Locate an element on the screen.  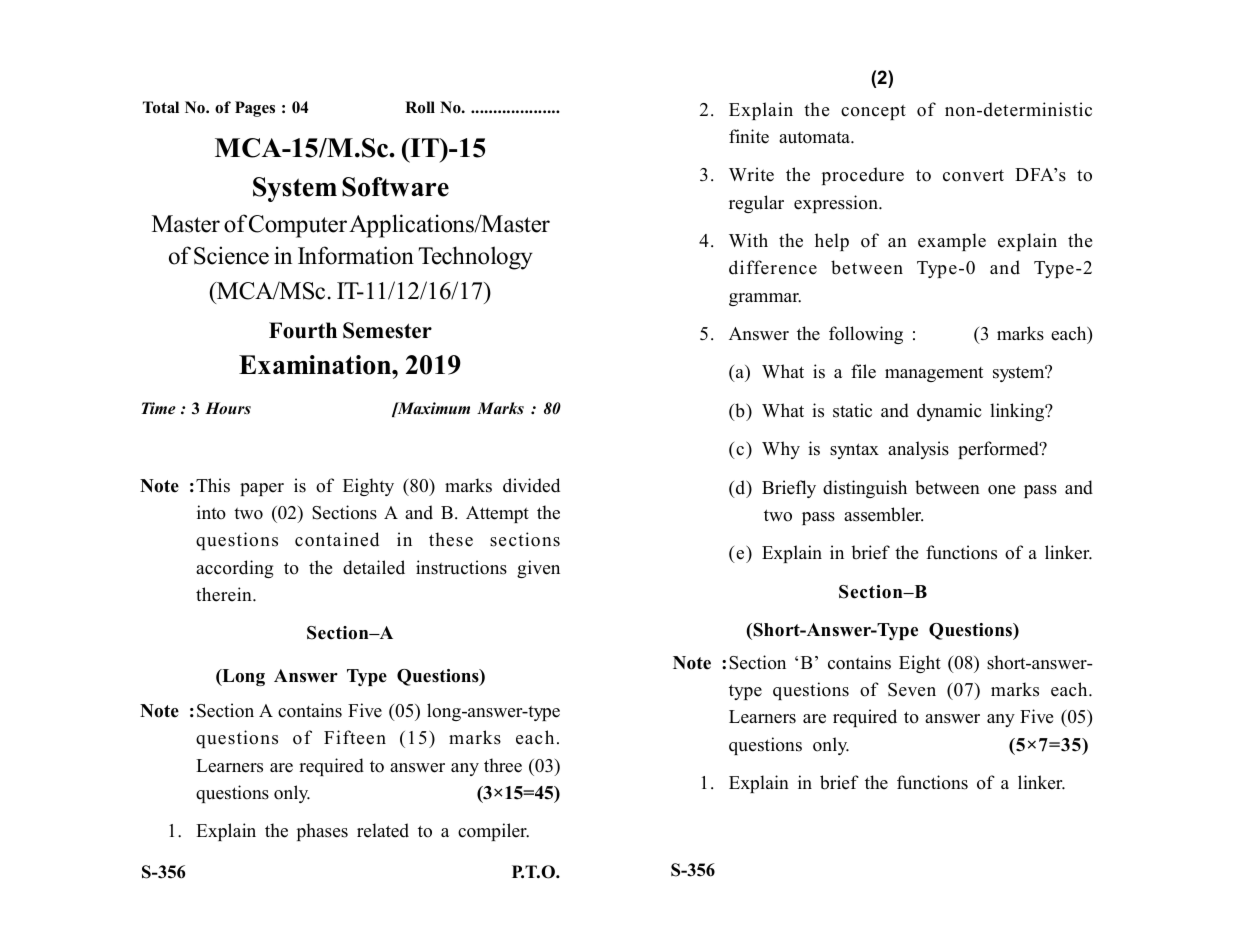
Pages is located at coordinates (255, 109).
